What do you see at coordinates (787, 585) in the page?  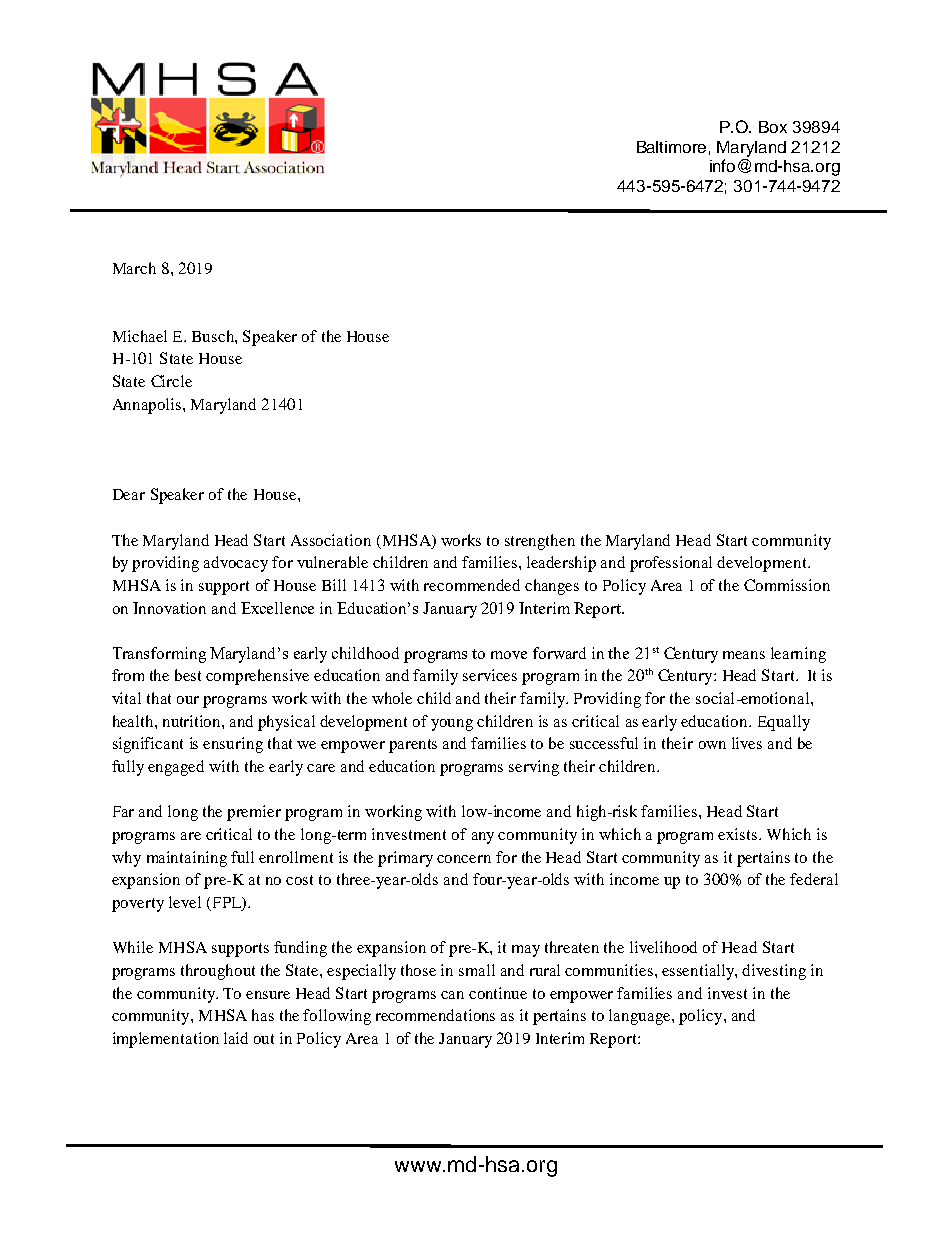 I see `Commission` at bounding box center [787, 585].
